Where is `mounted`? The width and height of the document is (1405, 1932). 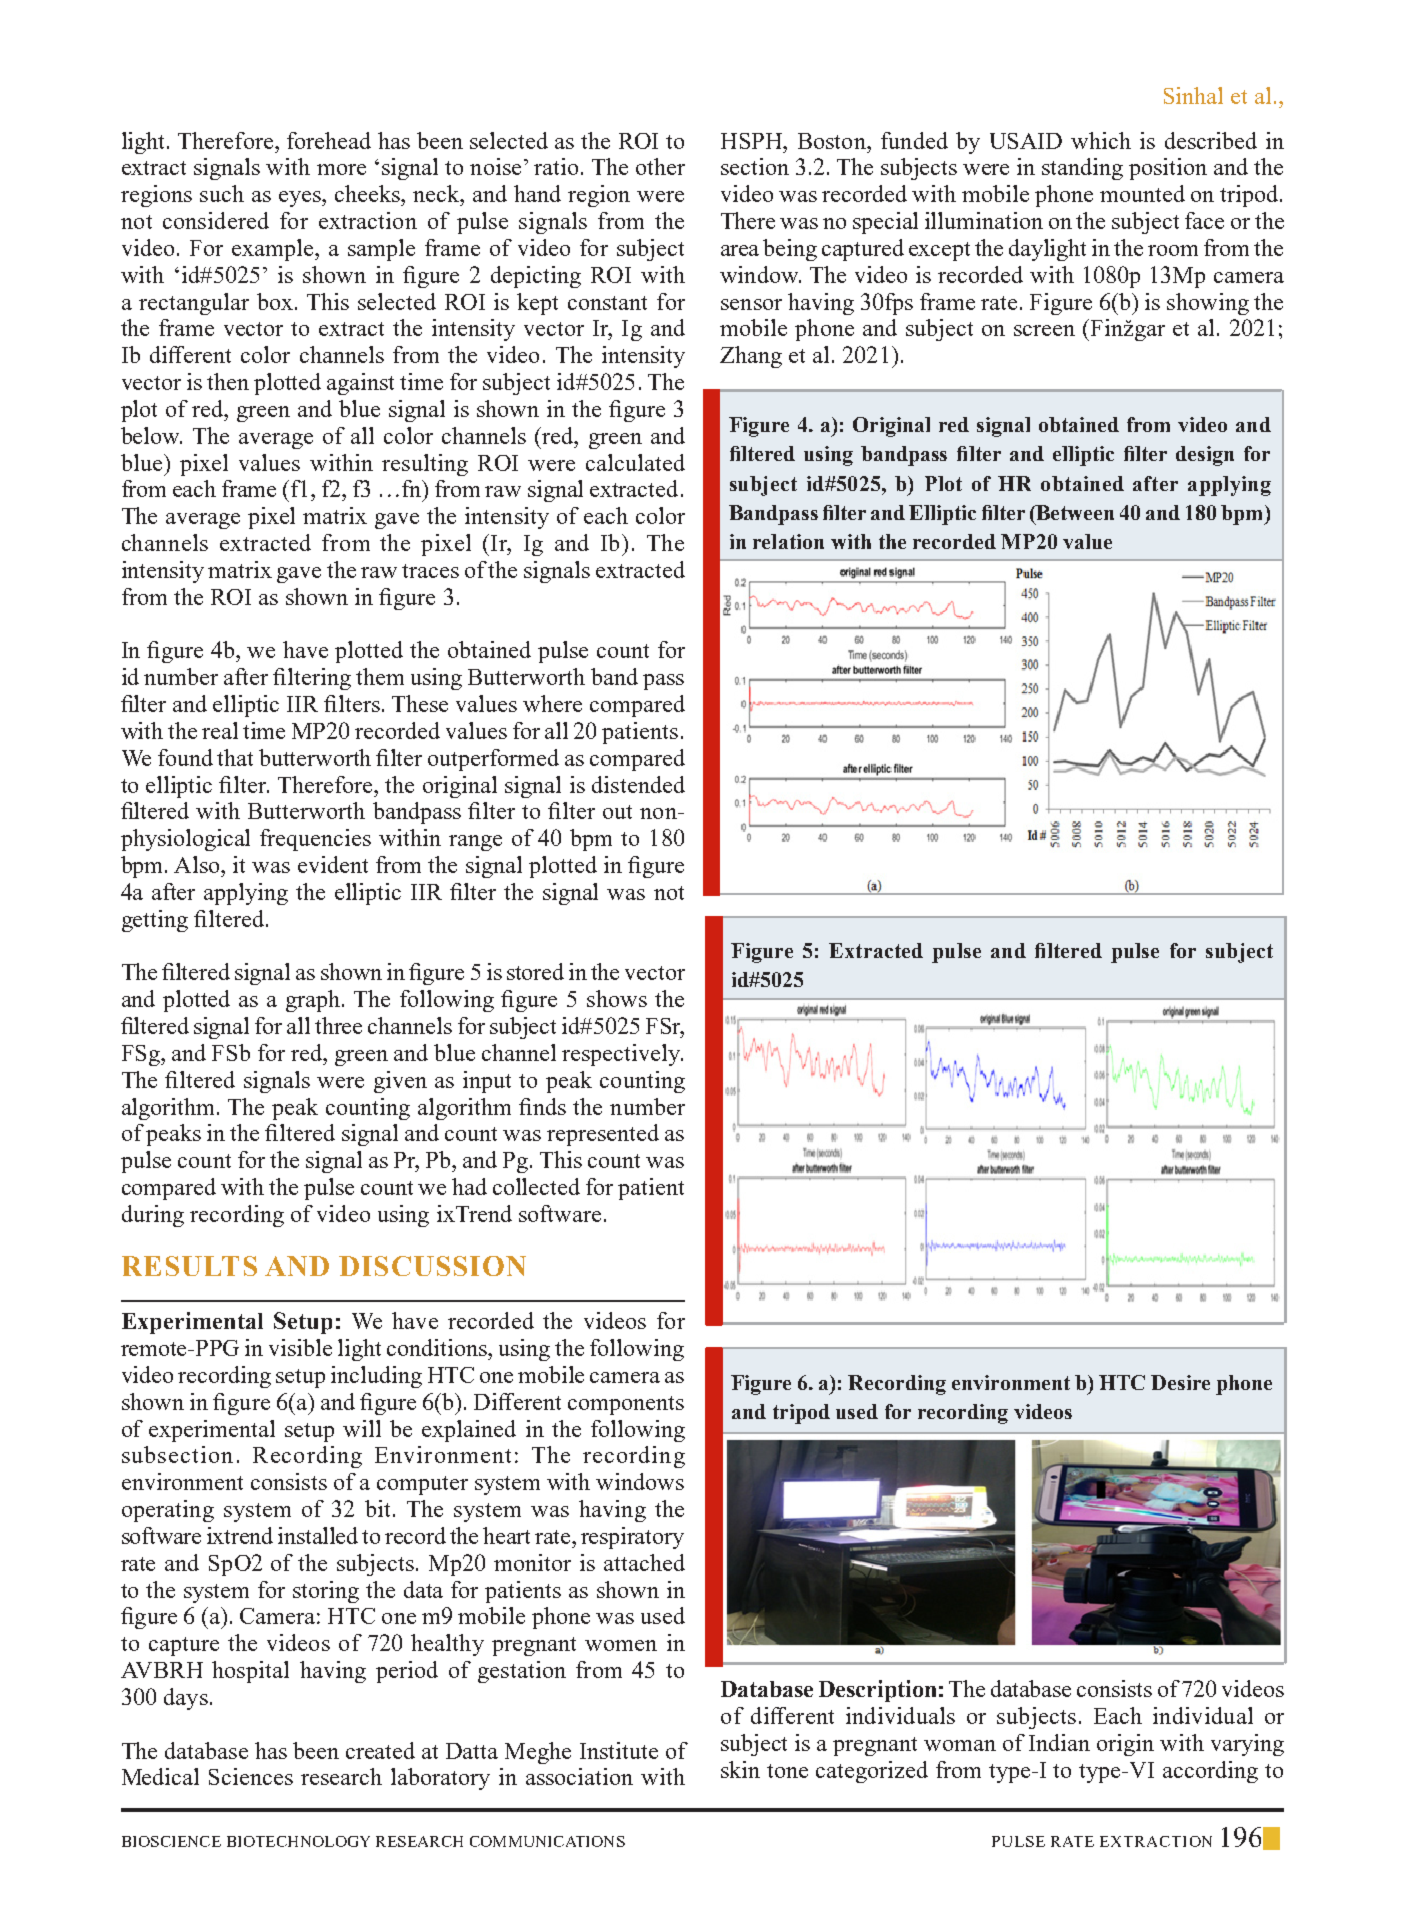 mounted is located at coordinates (1142, 193).
